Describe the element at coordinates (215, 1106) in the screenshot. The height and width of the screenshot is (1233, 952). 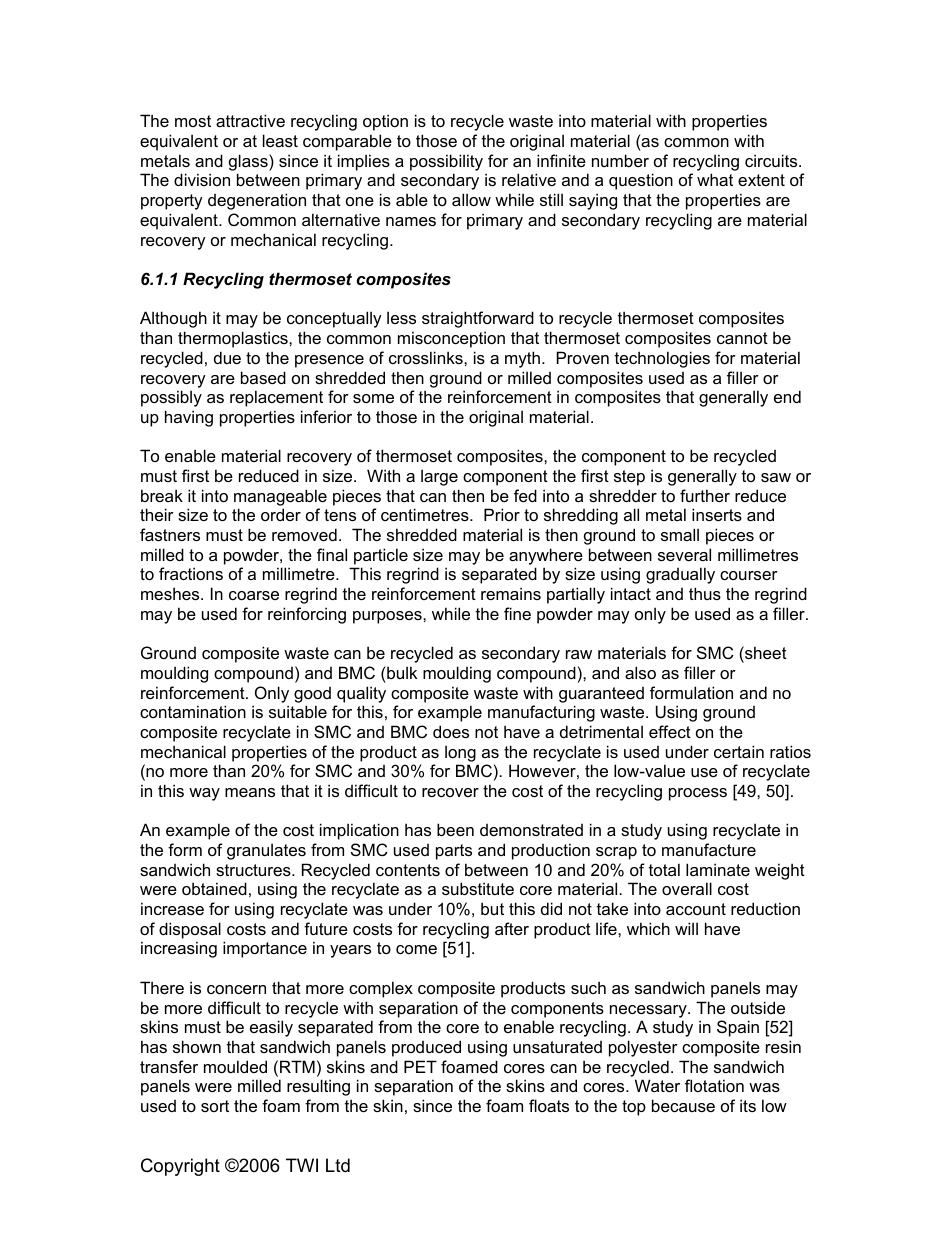
I see `sort` at that location.
